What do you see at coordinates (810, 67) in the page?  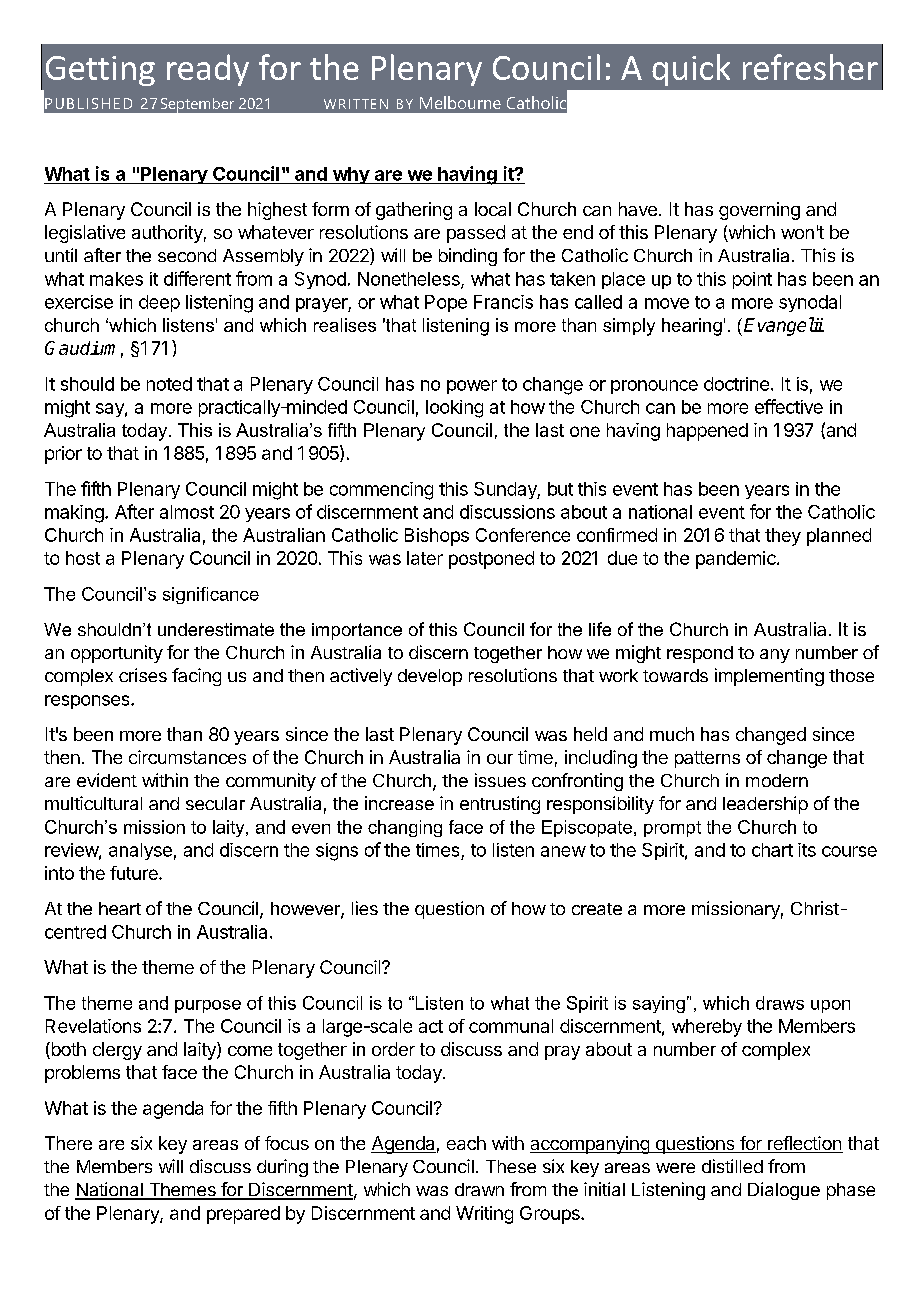 I see `refresher` at bounding box center [810, 67].
